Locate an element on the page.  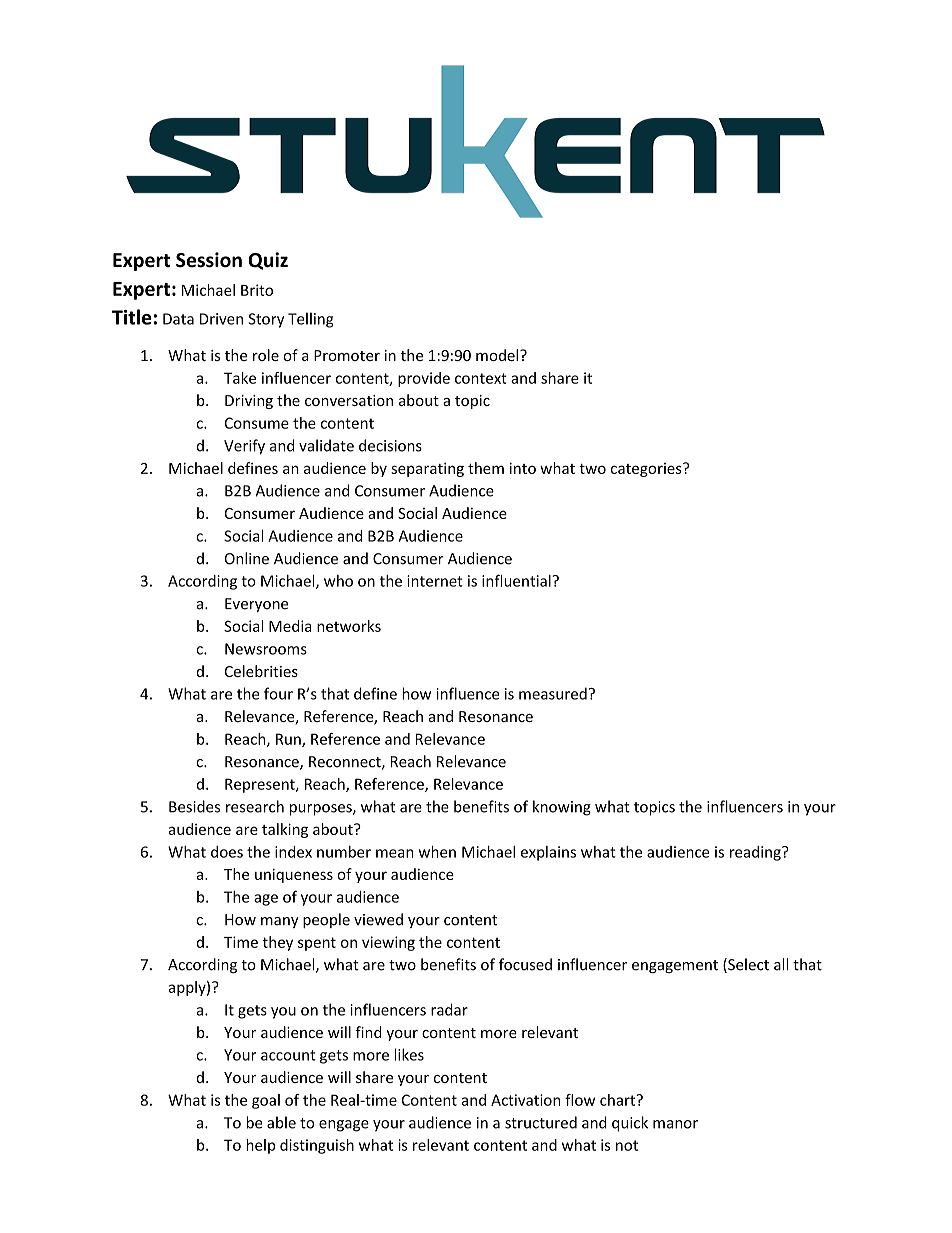
Activation is located at coordinates (525, 1100).
